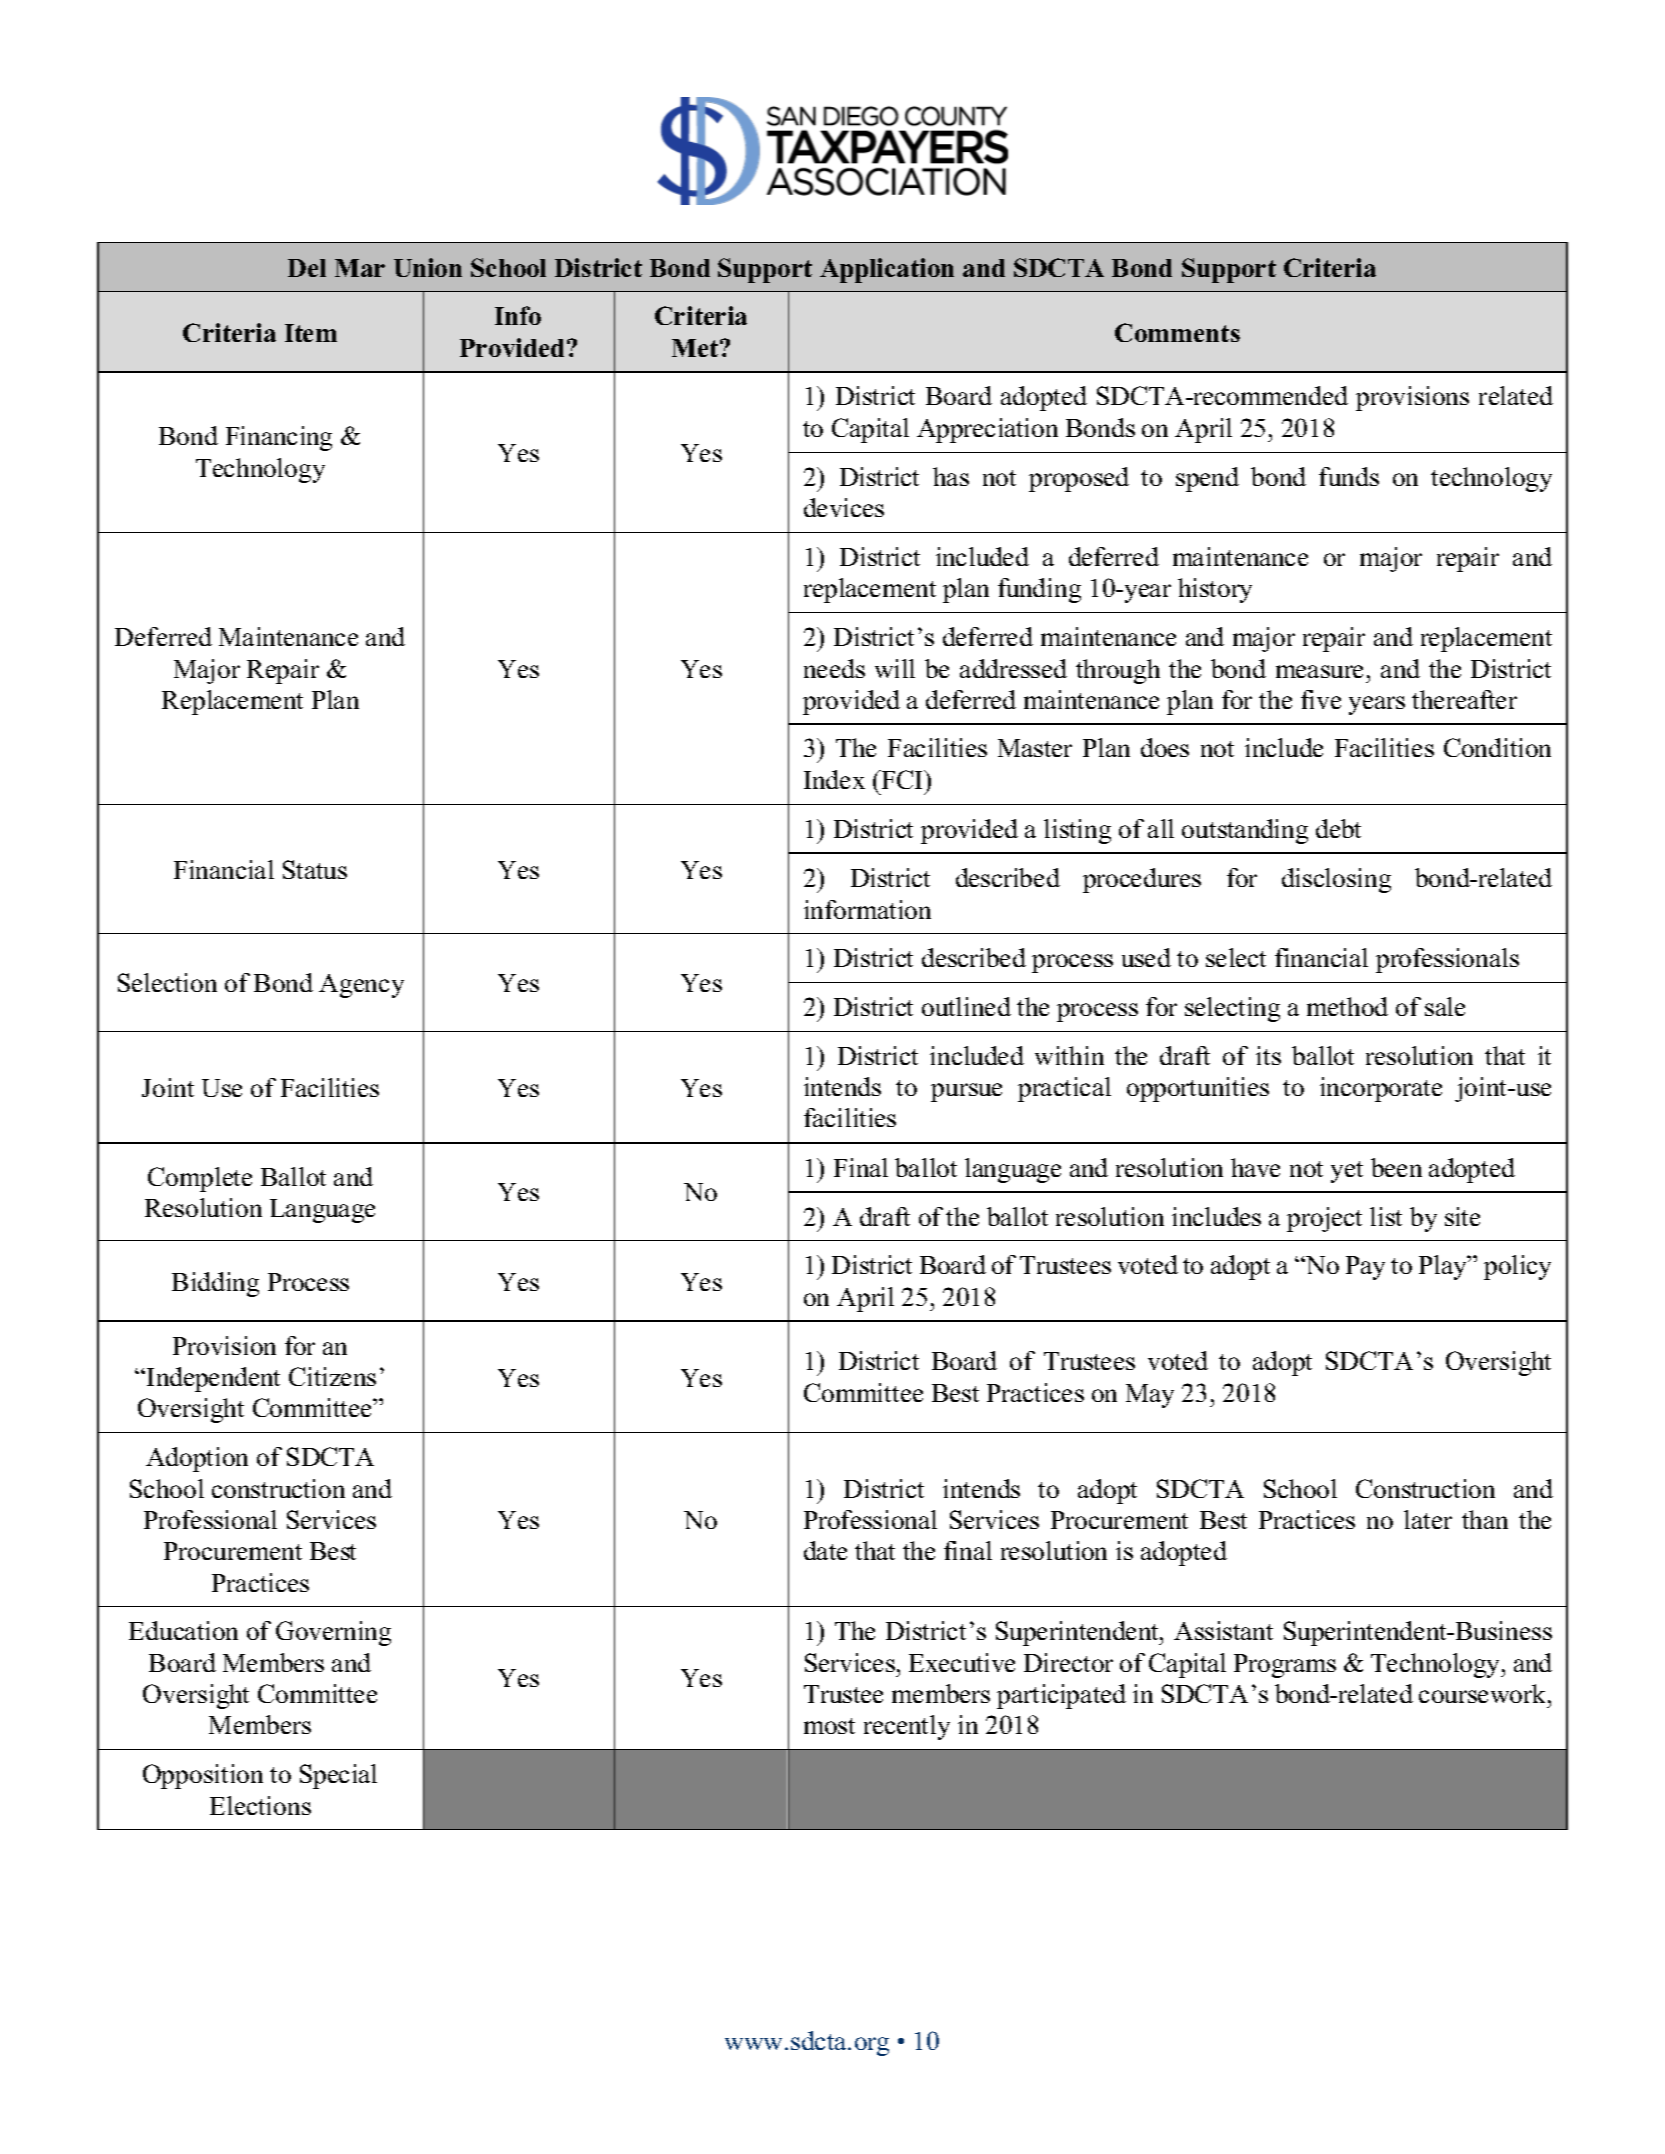  I want to click on disclosing, so click(1336, 880).
